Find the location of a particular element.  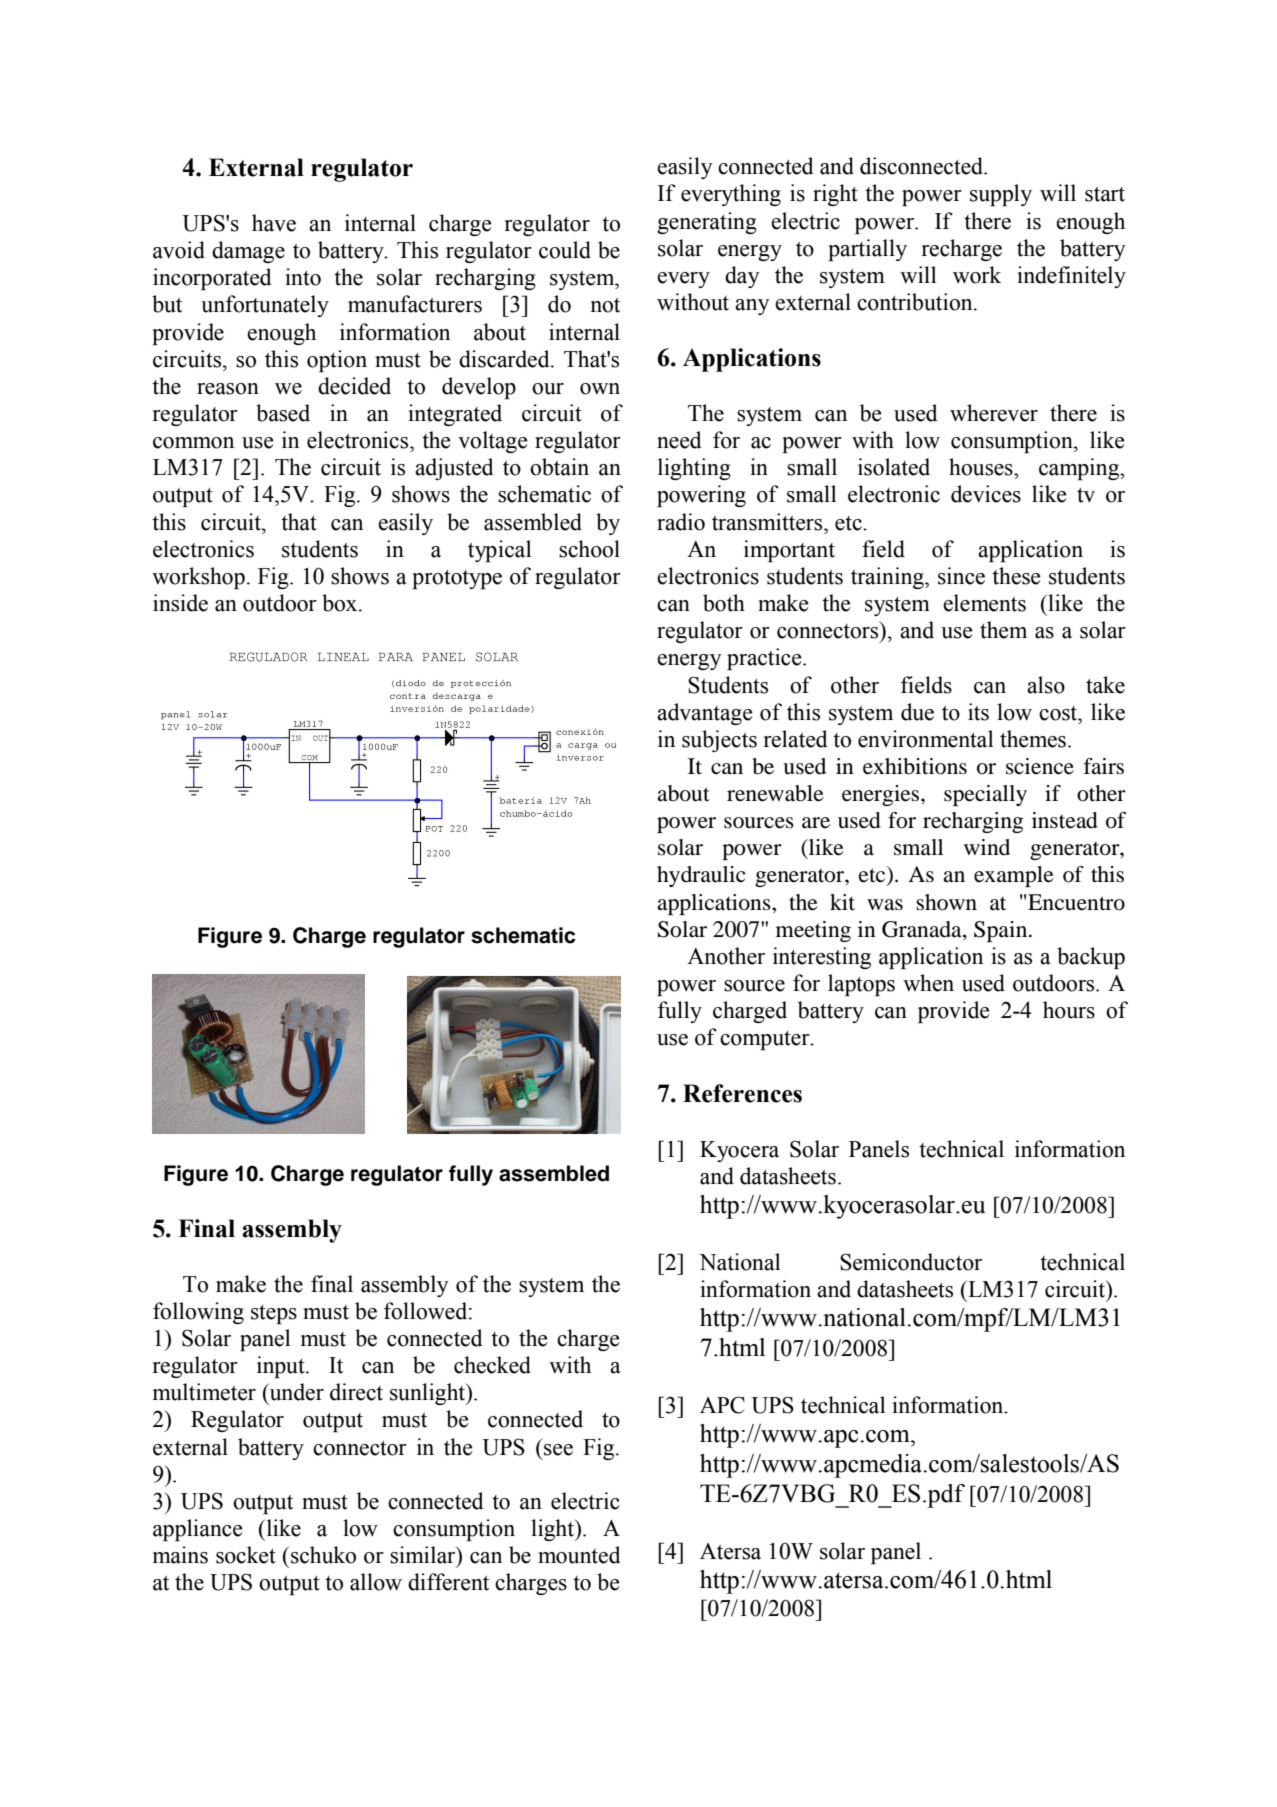

box is located at coordinates (341, 603).
